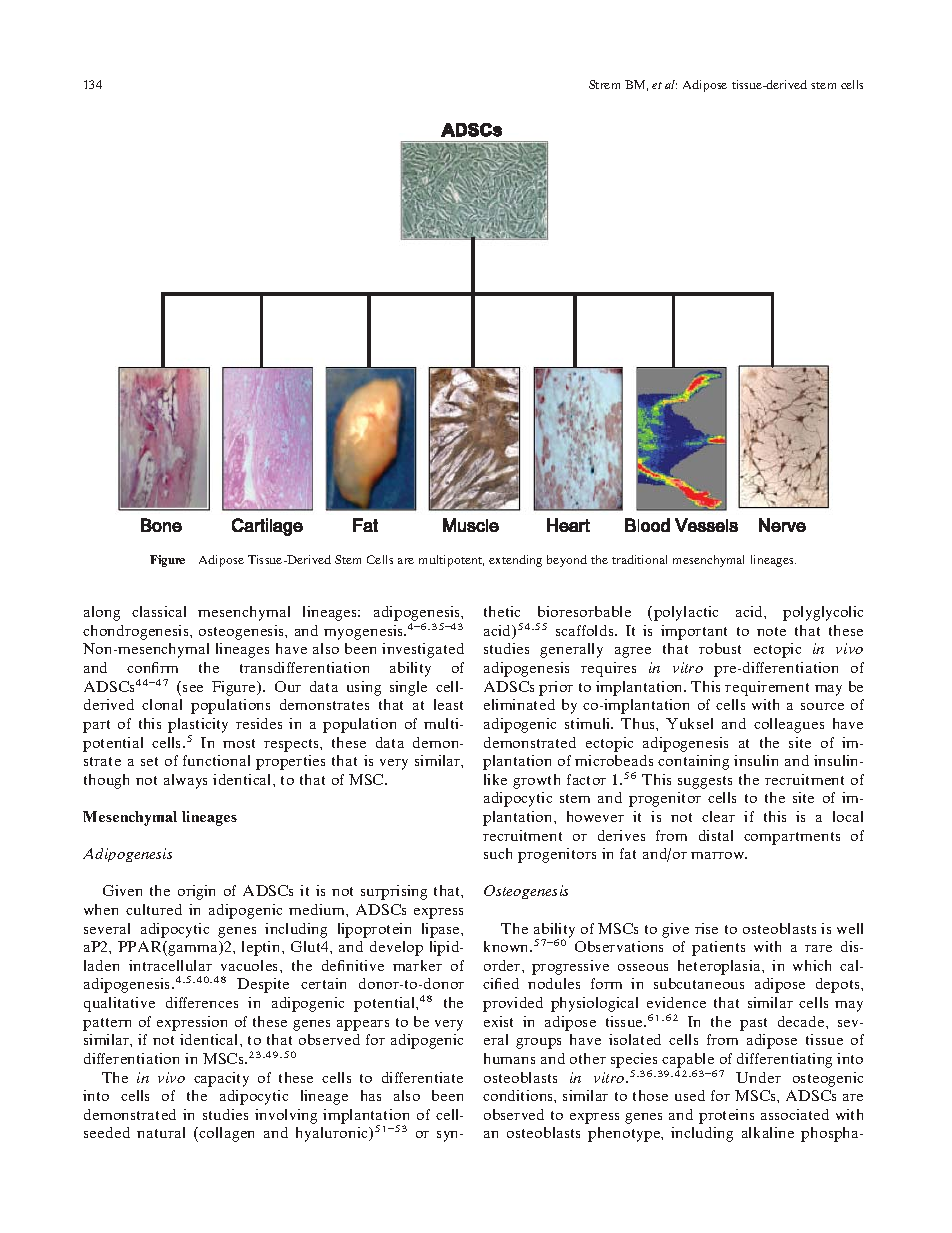  What do you see at coordinates (198, 725) in the screenshot?
I see `plasticity` at bounding box center [198, 725].
